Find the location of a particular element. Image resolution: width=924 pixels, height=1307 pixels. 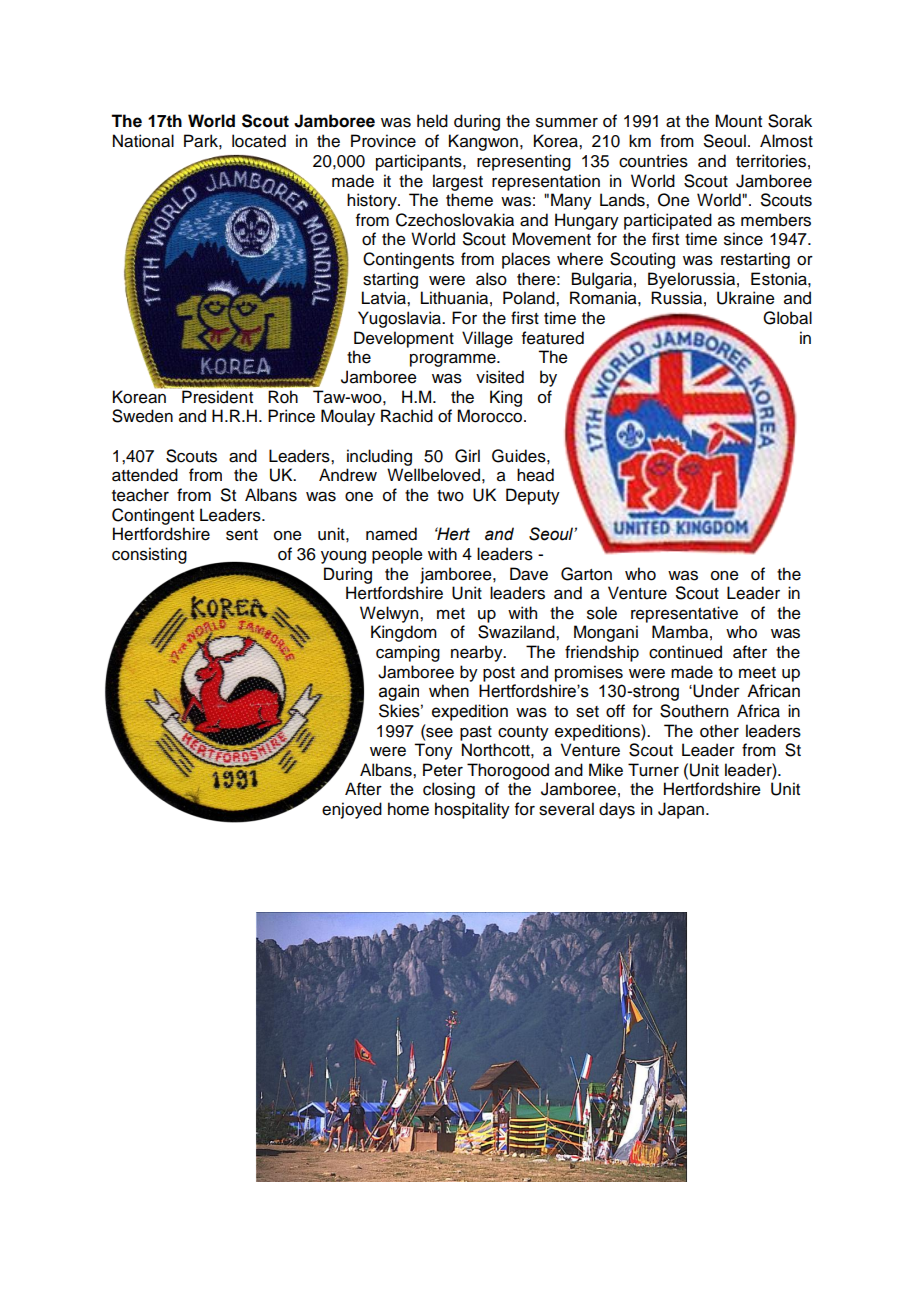

consisting is located at coordinates (149, 555).
